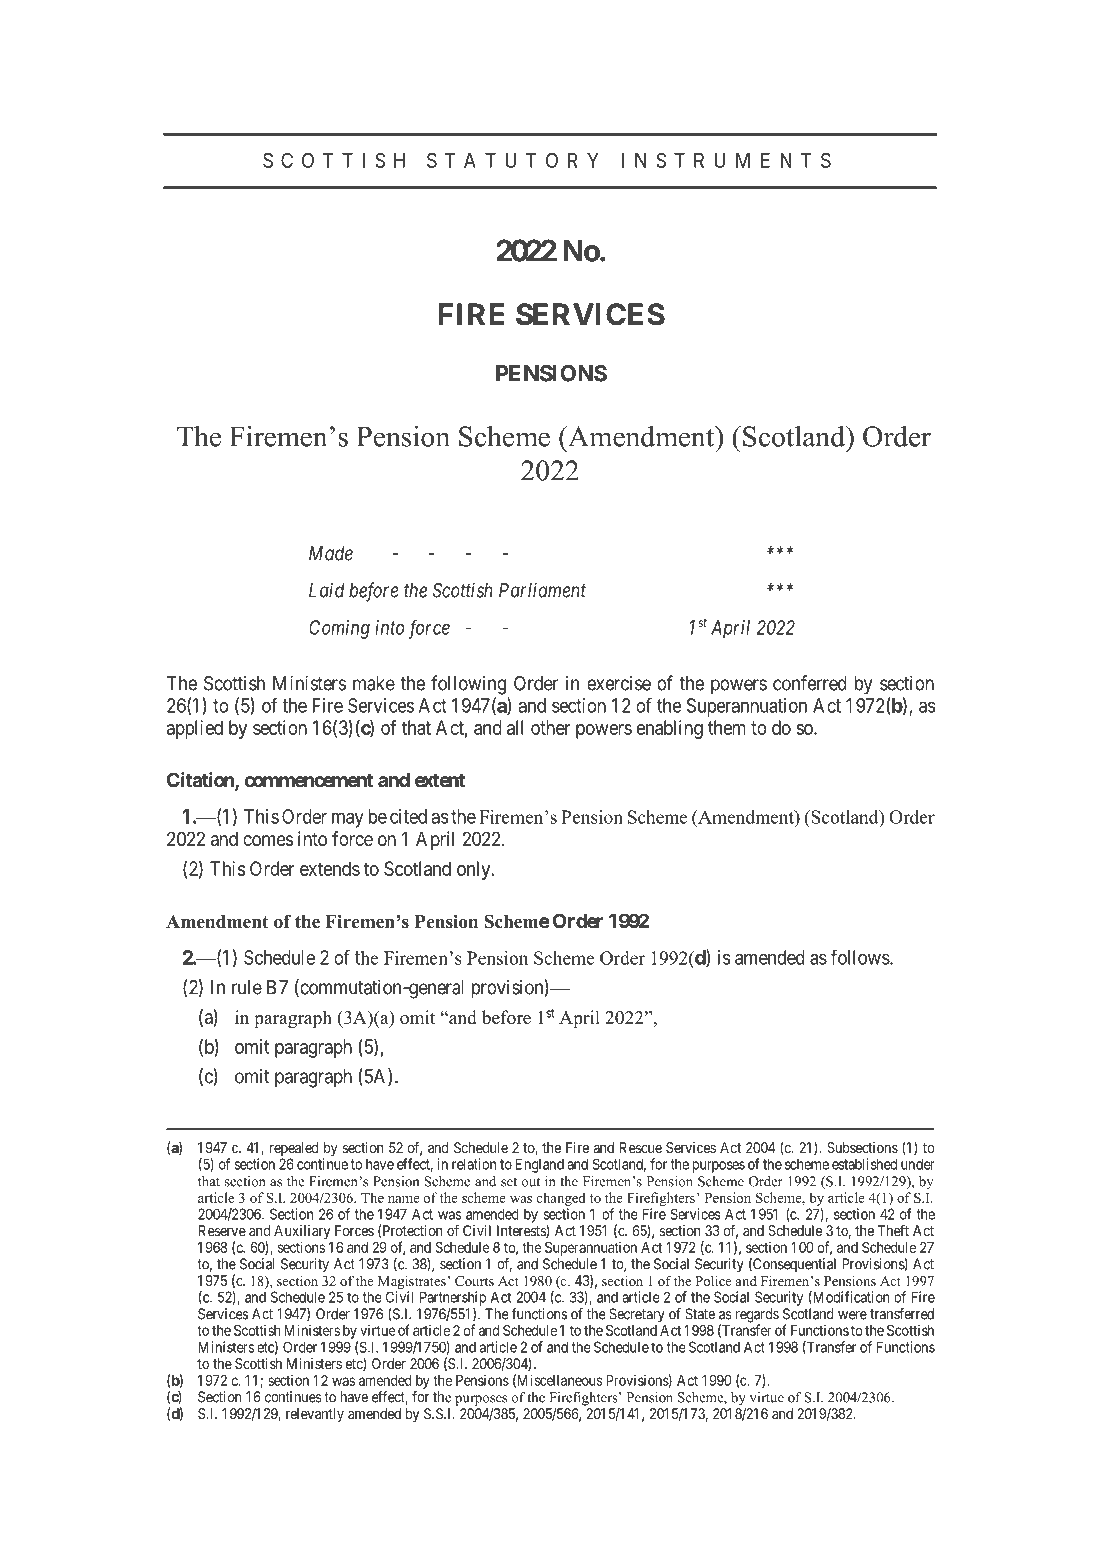  I want to click on Secretary, so click(637, 1315).
